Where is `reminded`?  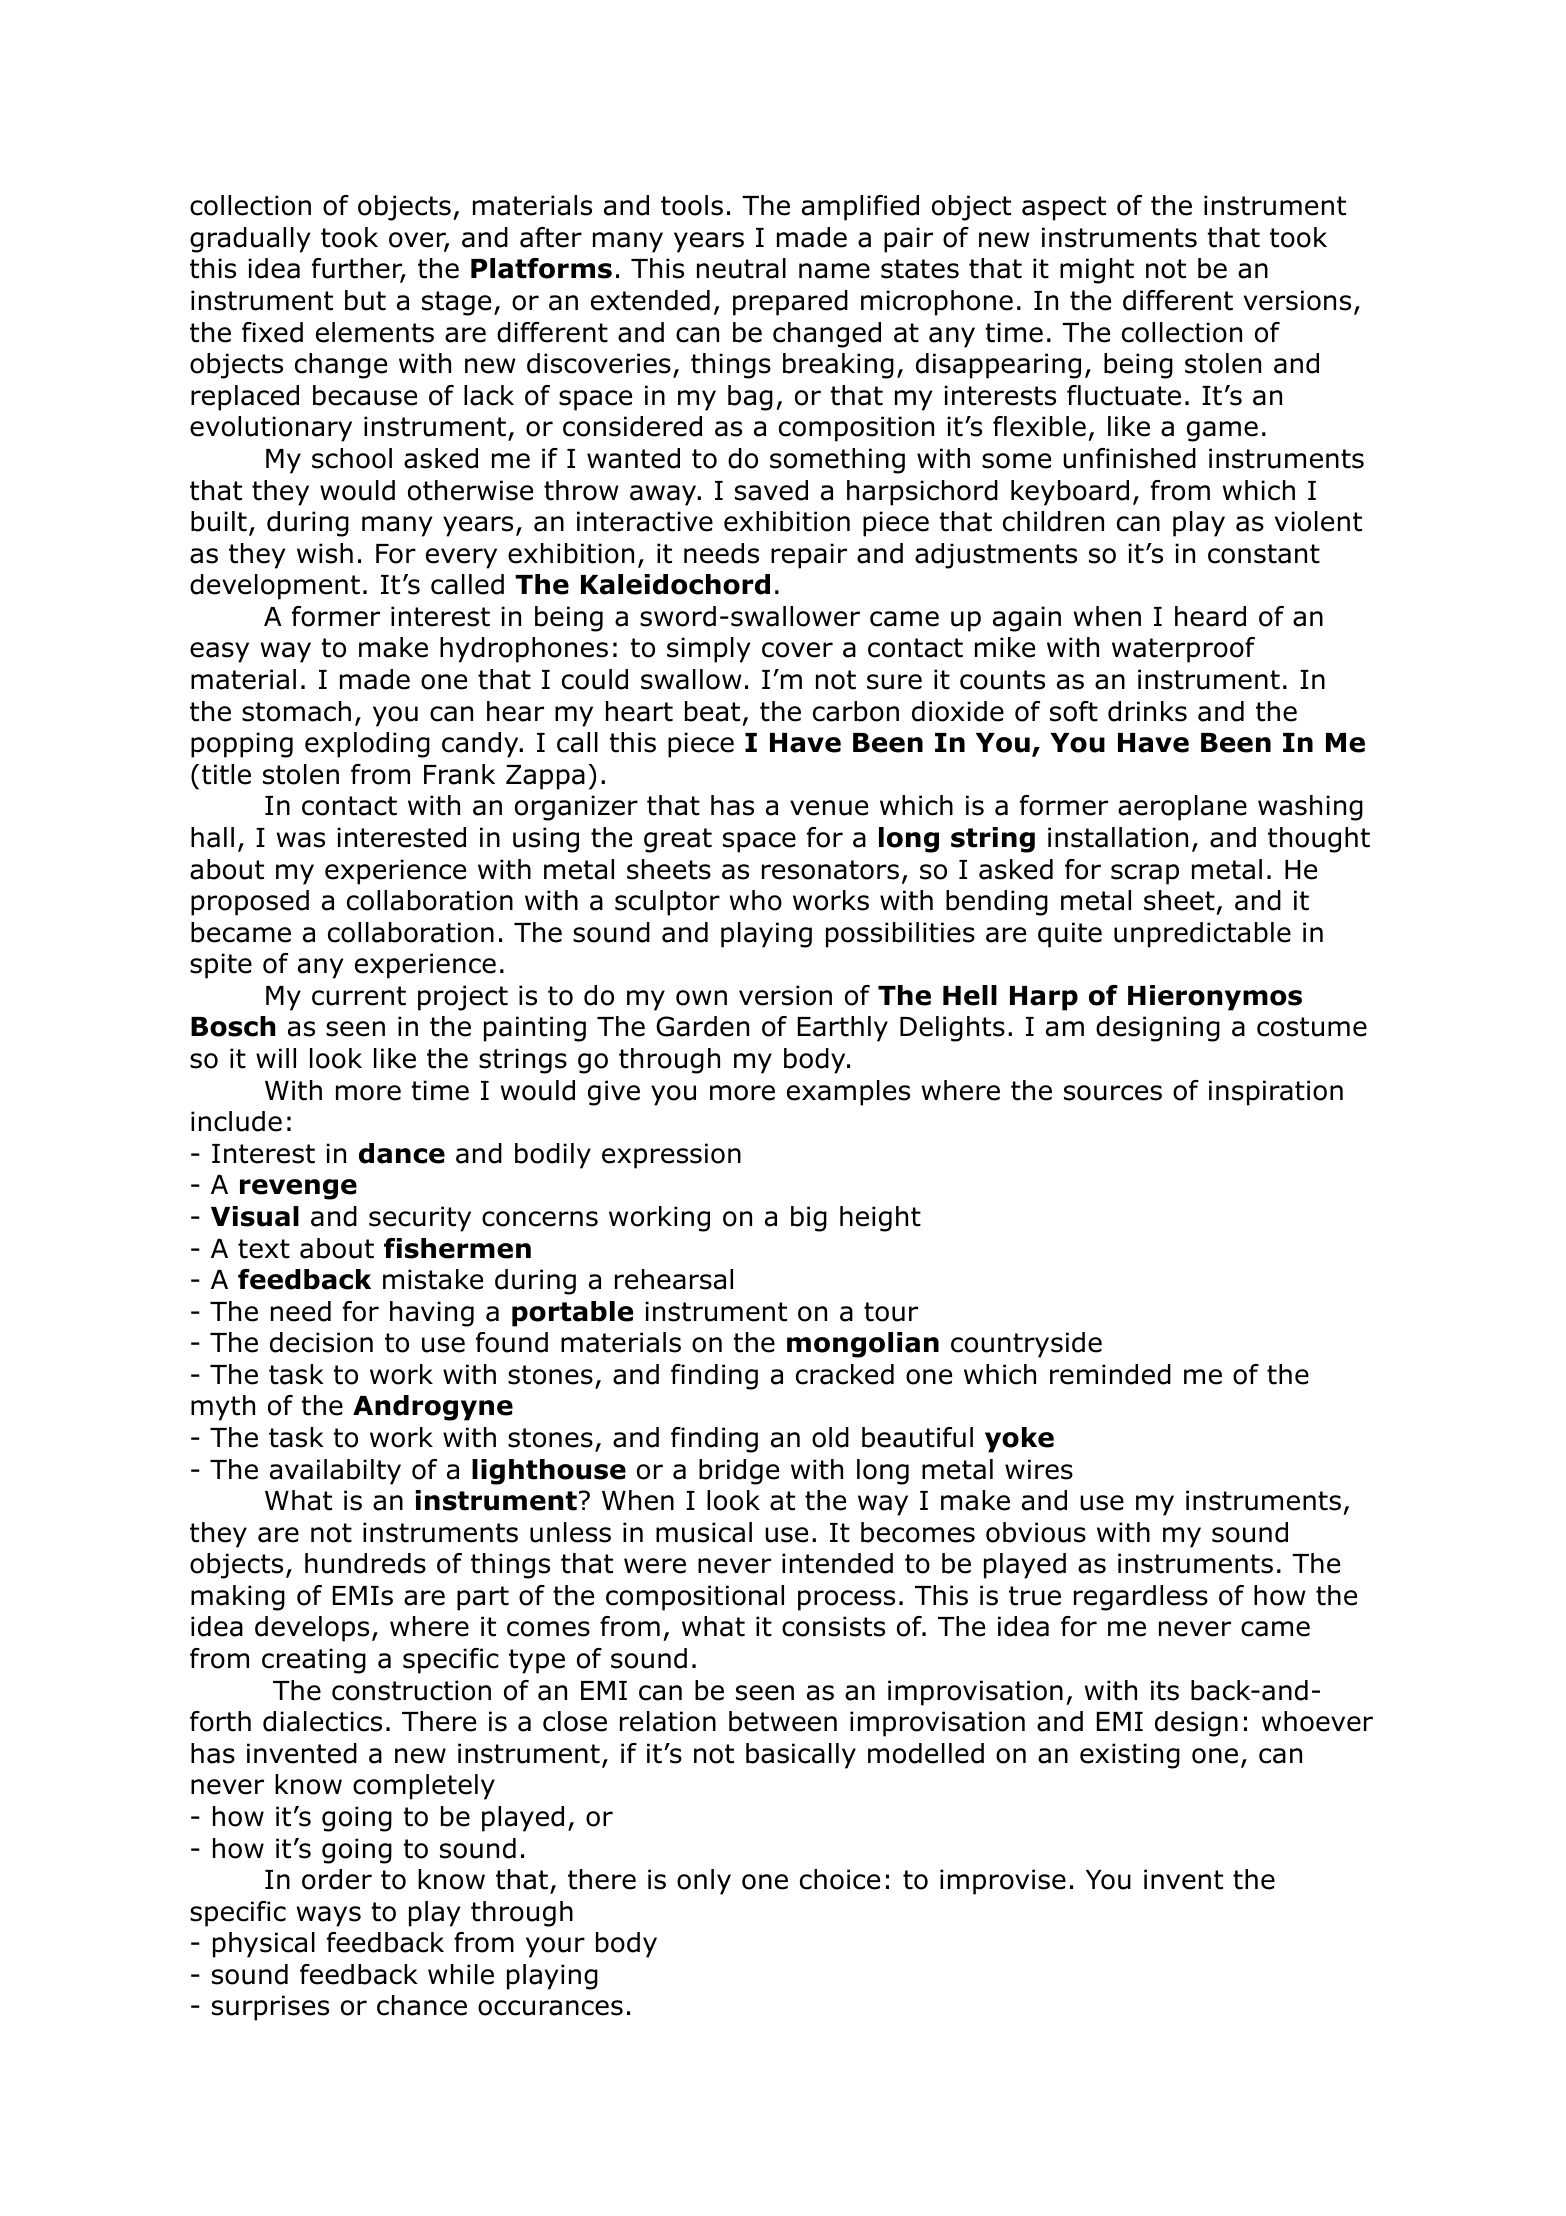 reminded is located at coordinates (1110, 1374).
